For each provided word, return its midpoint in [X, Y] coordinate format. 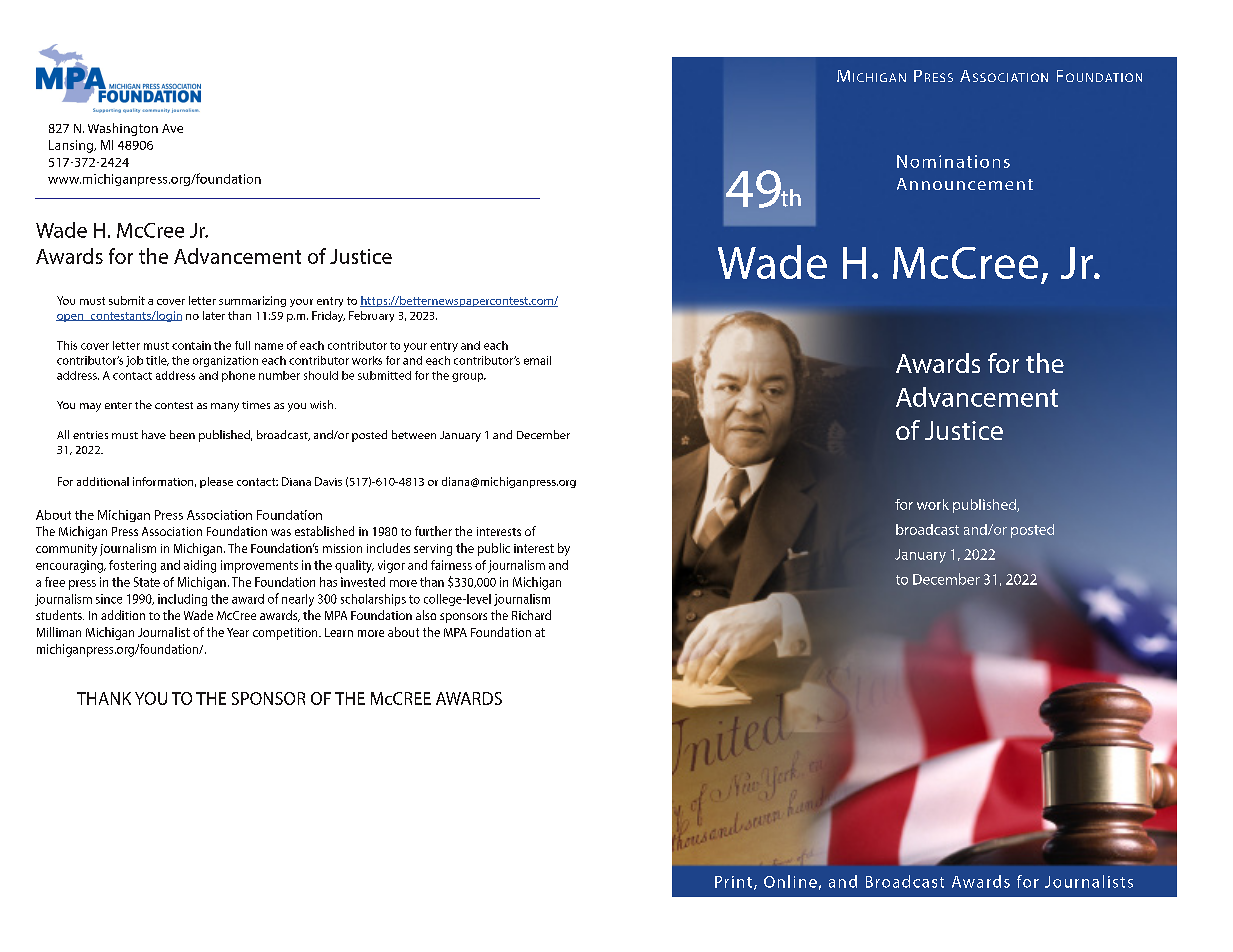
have [154, 434]
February [371, 316]
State [147, 582]
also [426, 615]
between [414, 434]
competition [286, 634]
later [214, 315]
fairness [451, 565]
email [537, 360]
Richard [531, 615]
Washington [123, 129]
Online [790, 881]
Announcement [965, 184]
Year [238, 632]
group [469, 377]
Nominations [953, 161]
